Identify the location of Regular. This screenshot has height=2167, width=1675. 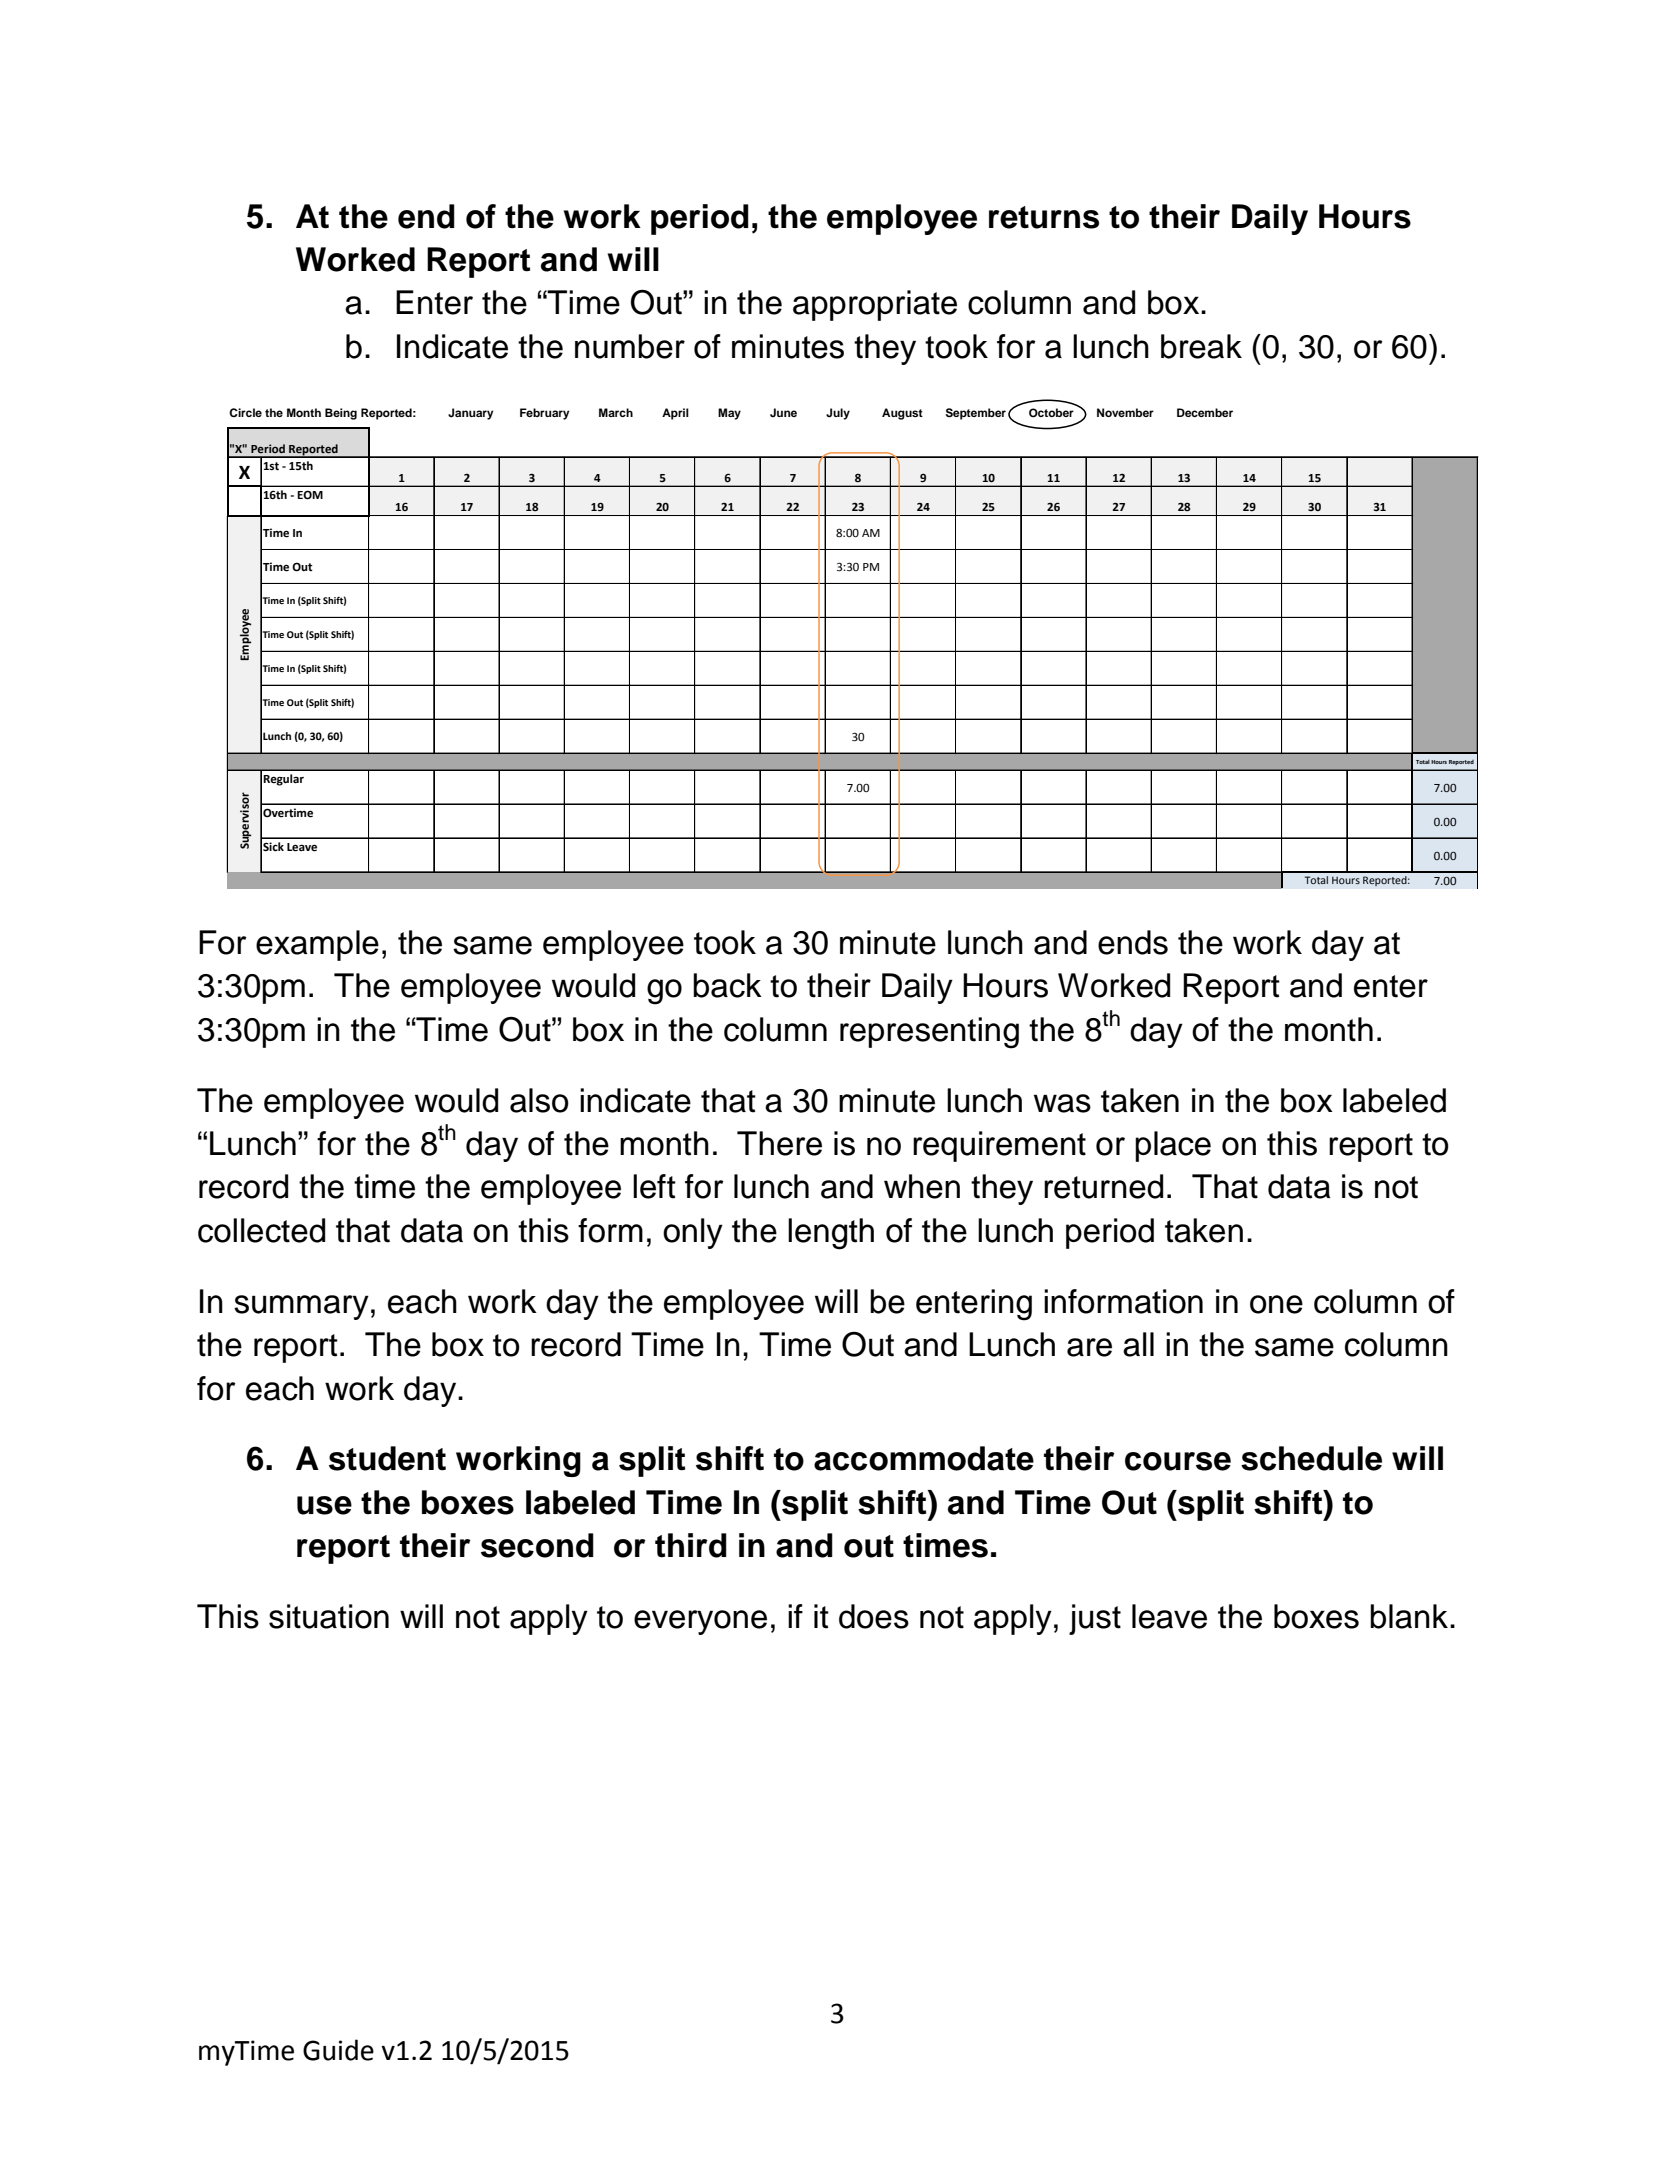
(283, 780).
